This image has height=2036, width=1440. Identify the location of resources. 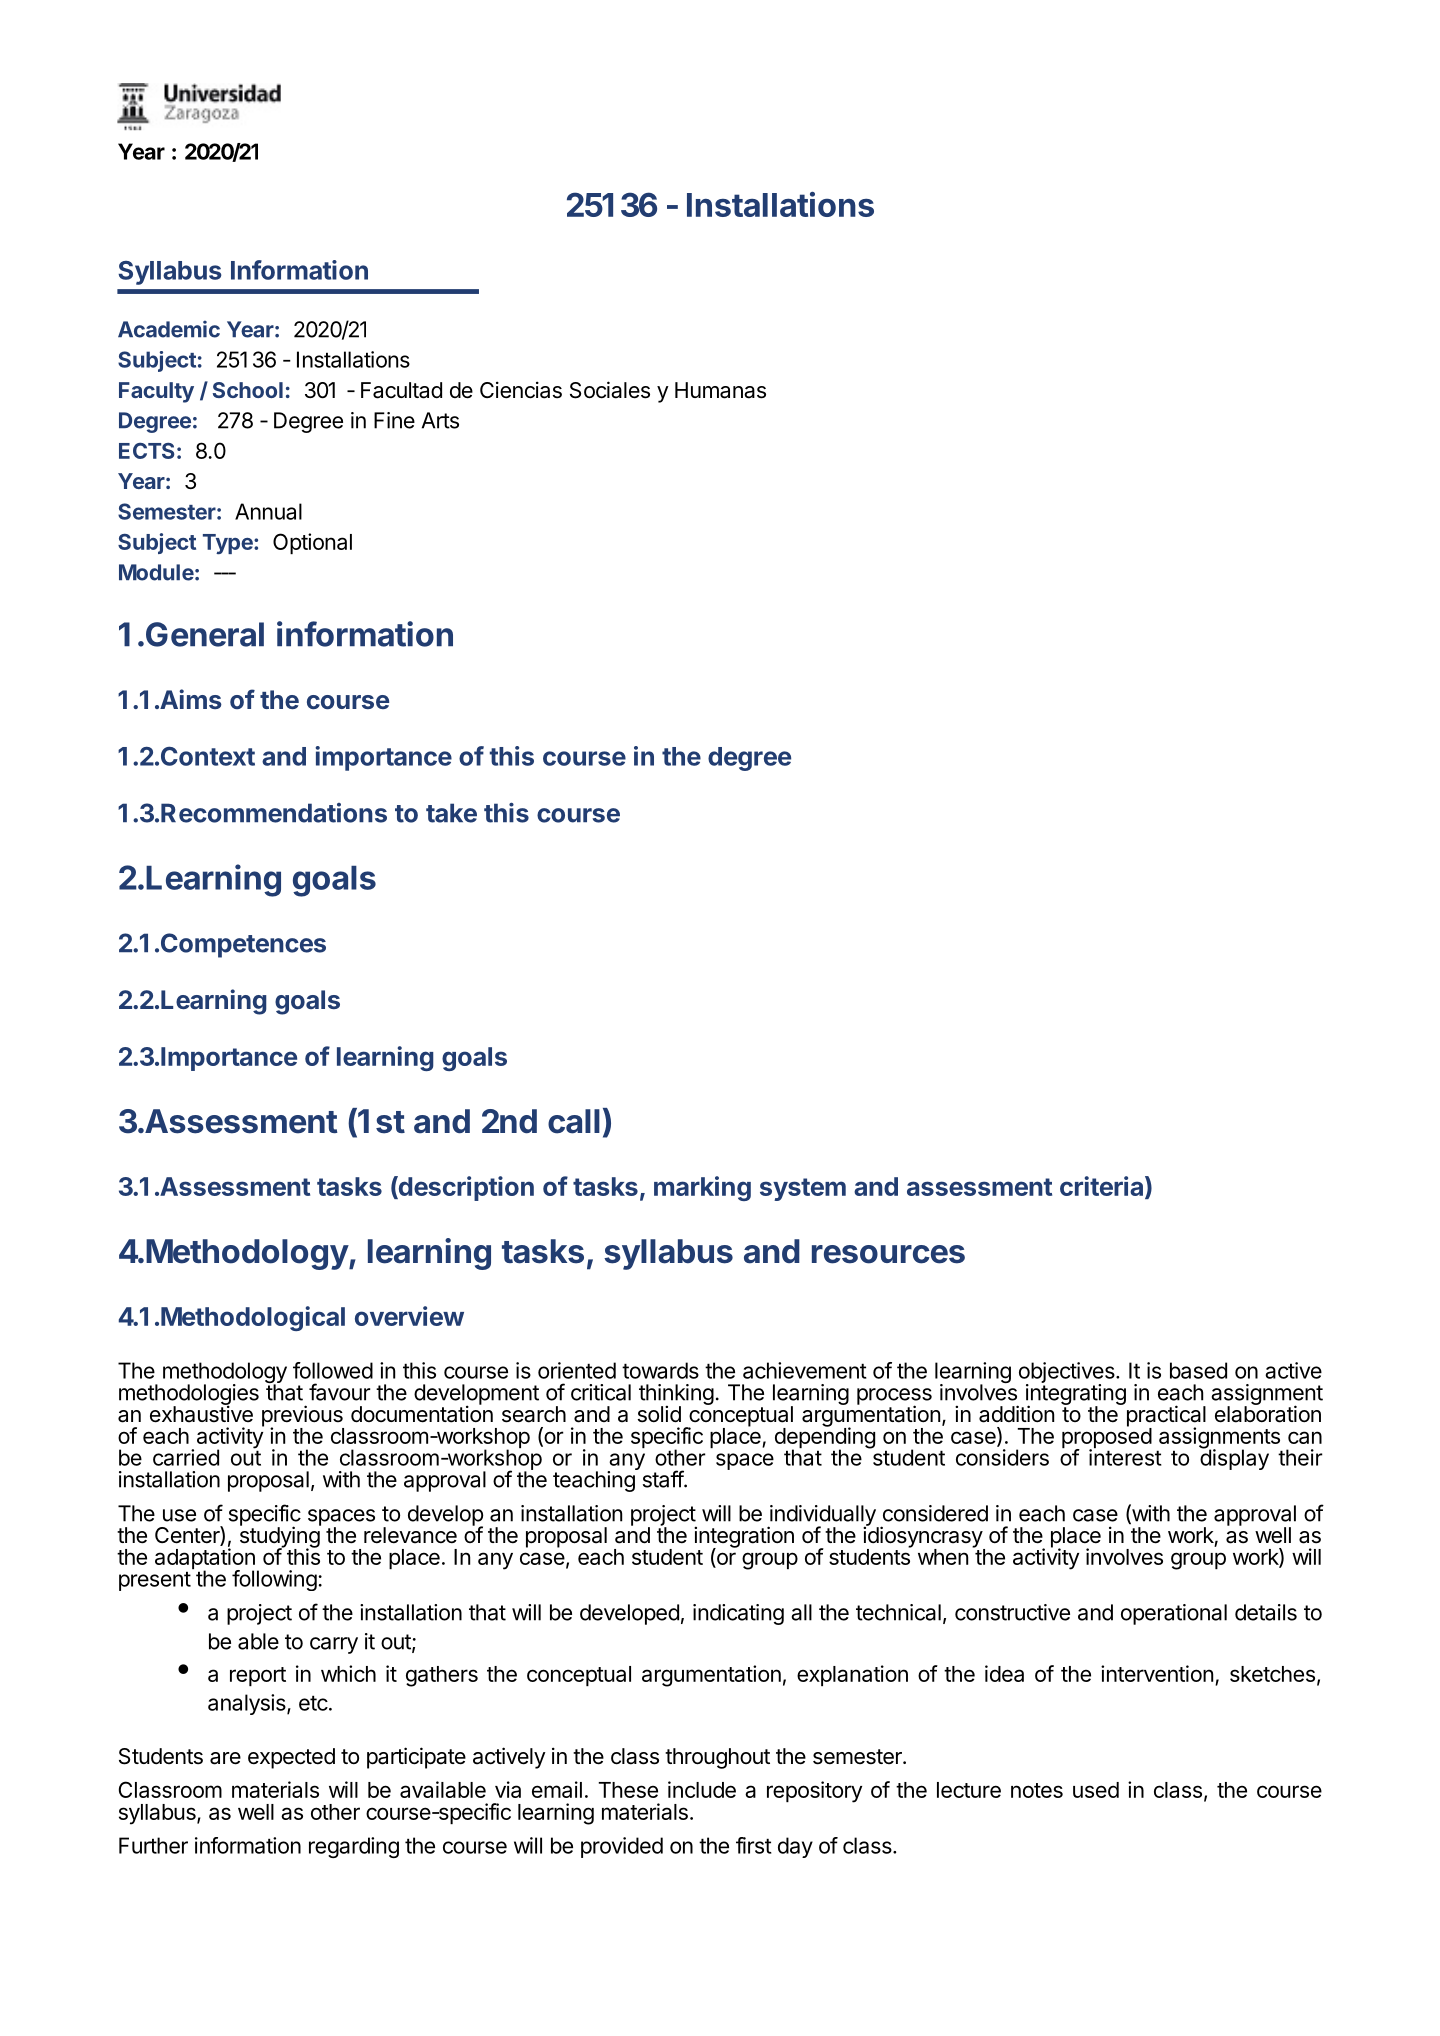
(888, 1254).
